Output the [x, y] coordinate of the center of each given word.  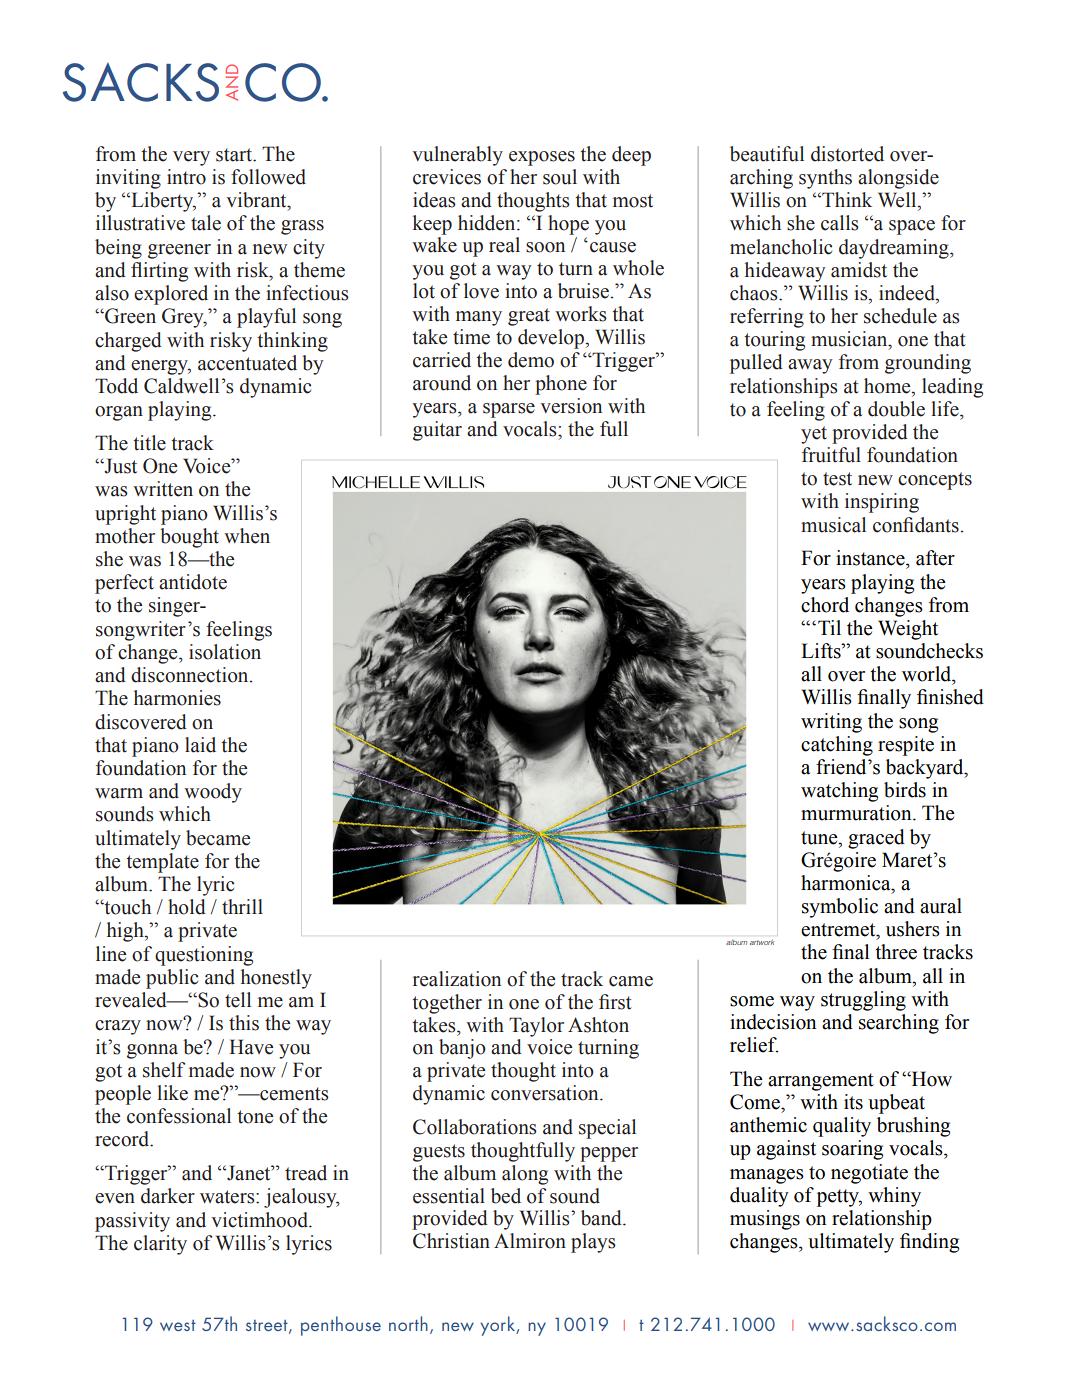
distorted [847, 154]
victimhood [260, 1220]
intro [186, 177]
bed [506, 1196]
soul [560, 177]
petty [839, 1198]
